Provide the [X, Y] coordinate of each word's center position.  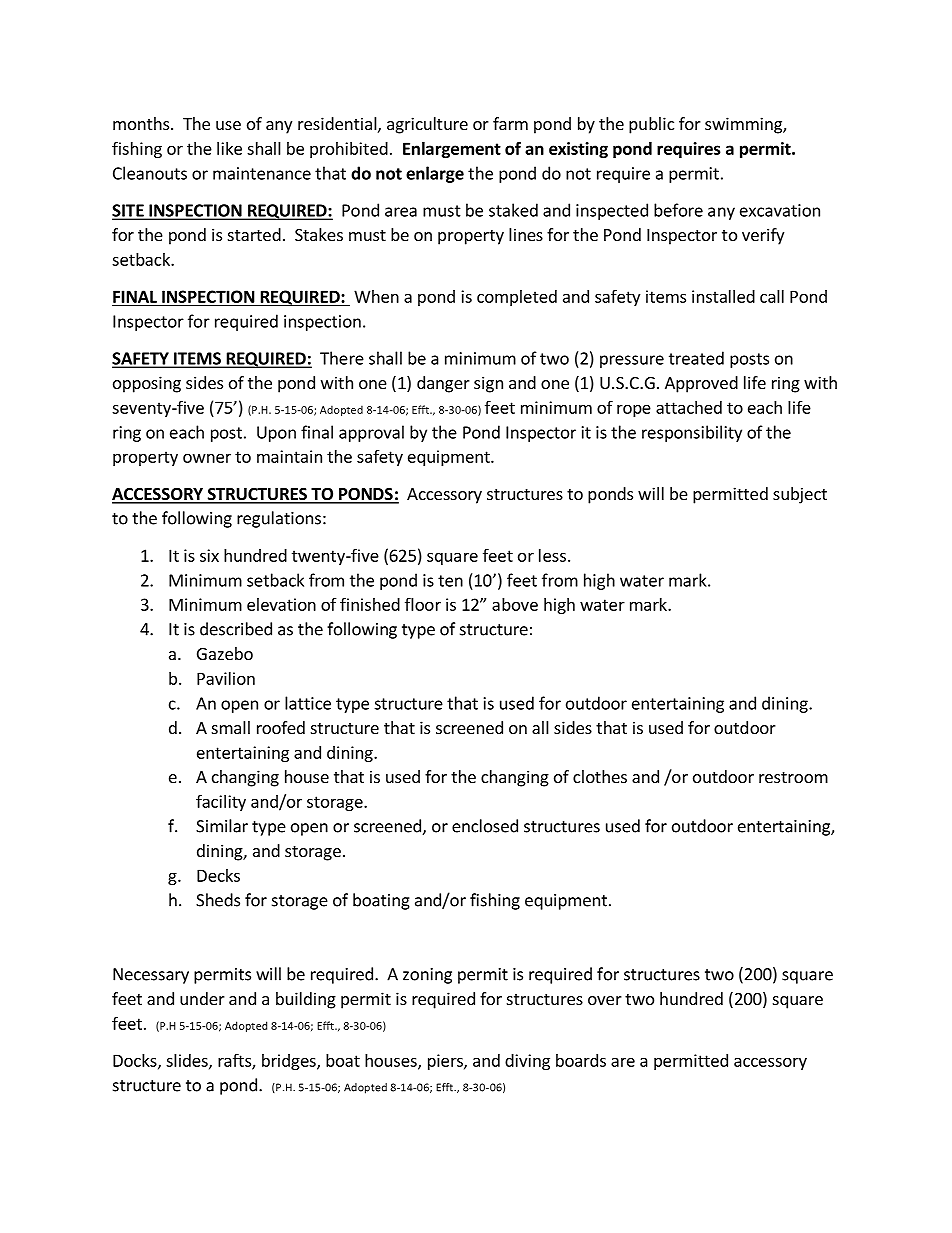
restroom [793, 777]
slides [188, 1061]
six [209, 555]
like [229, 148]
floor [423, 604]
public [651, 125]
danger [443, 384]
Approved [701, 384]
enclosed [485, 826]
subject [800, 495]
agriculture [427, 125]
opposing [147, 384]
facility [221, 802]
